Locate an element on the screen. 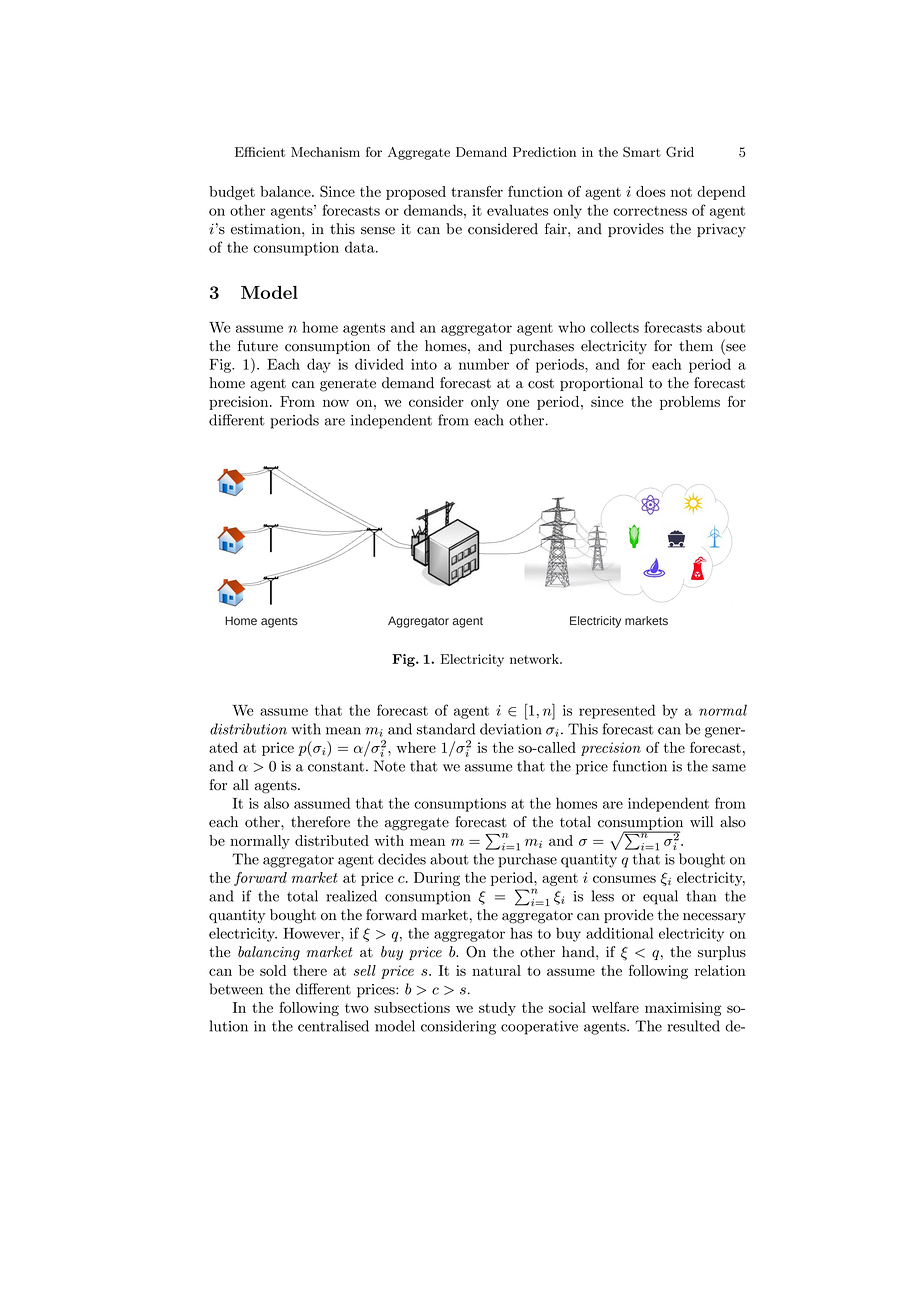  does is located at coordinates (650, 191).
